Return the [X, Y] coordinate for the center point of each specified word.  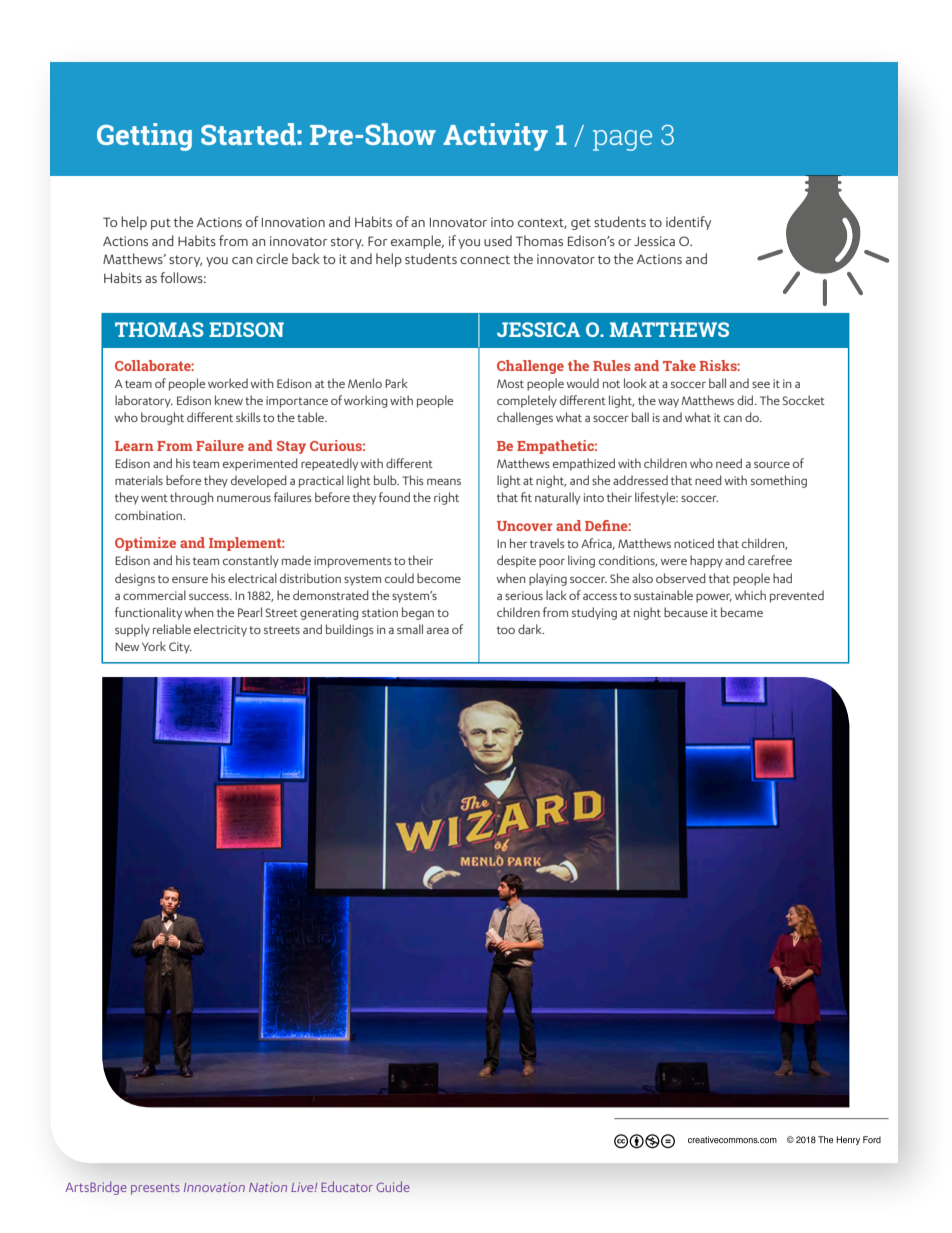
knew [229, 400]
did [746, 400]
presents [155, 1189]
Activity [495, 137]
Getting [144, 137]
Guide [393, 1186]
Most [510, 383]
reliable [172, 629]
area [438, 630]
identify [688, 223]
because [686, 612]
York [154, 646]
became [742, 612]
